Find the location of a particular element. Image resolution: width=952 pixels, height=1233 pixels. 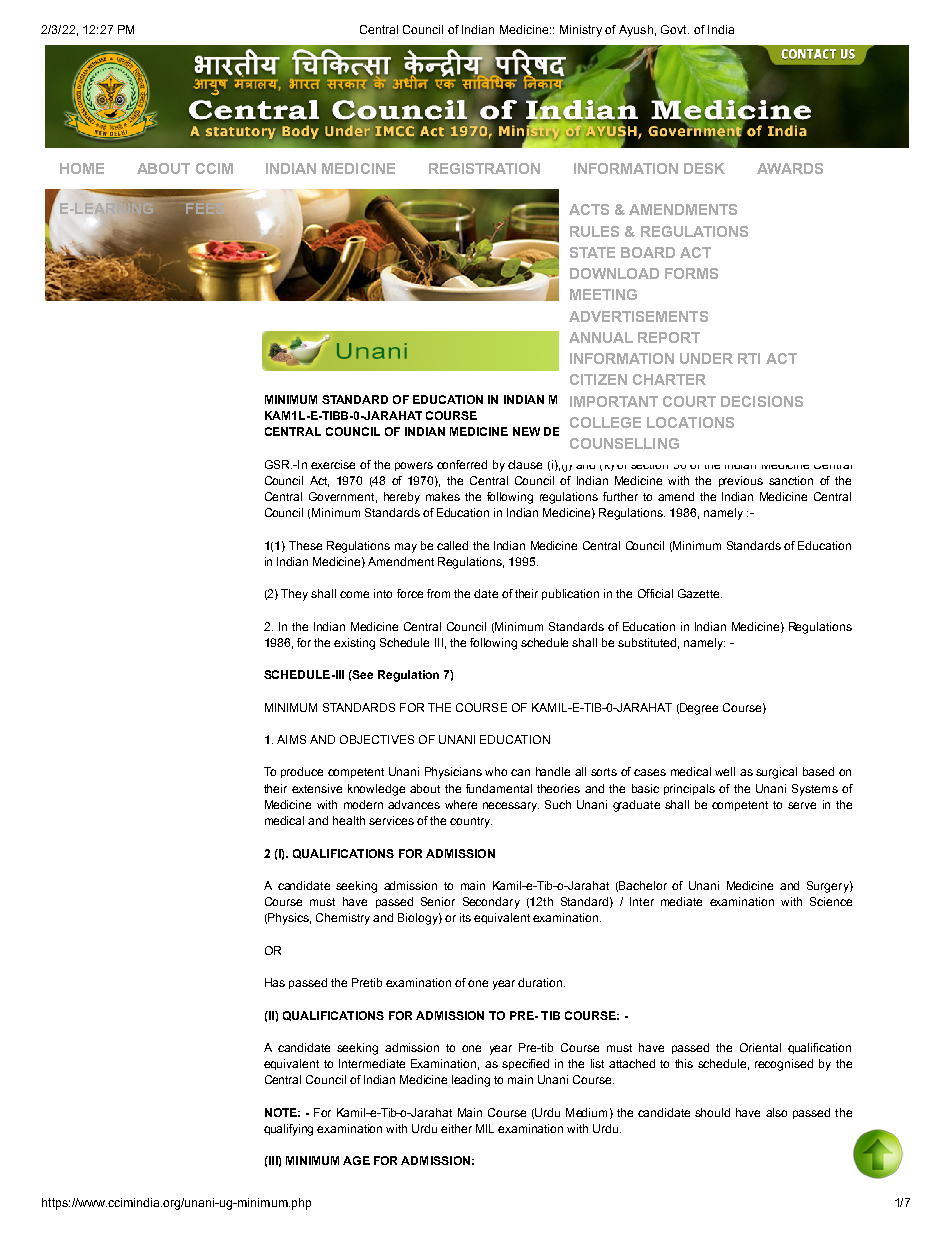

either is located at coordinates (456, 1128).
